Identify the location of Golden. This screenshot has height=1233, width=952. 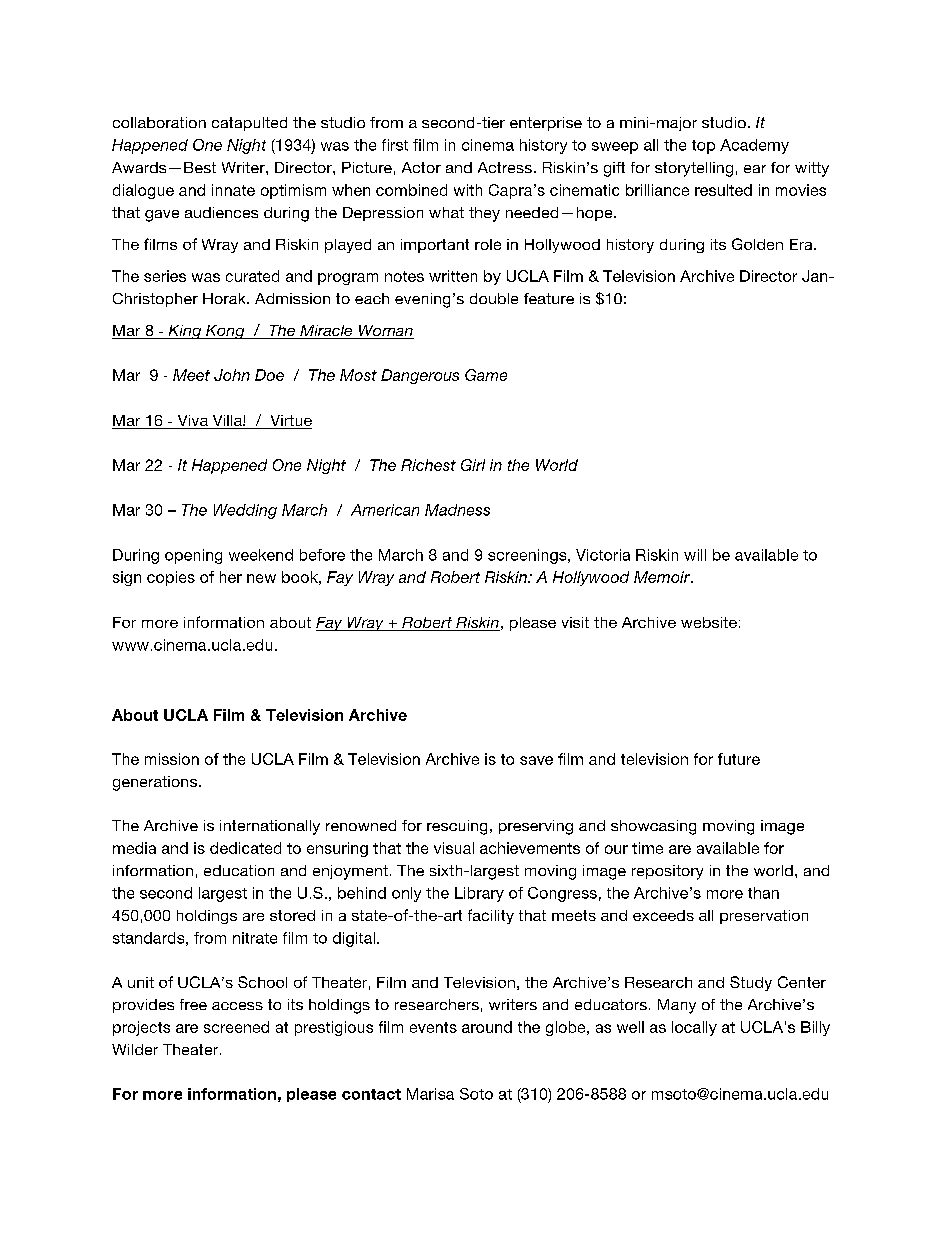
(757, 244).
